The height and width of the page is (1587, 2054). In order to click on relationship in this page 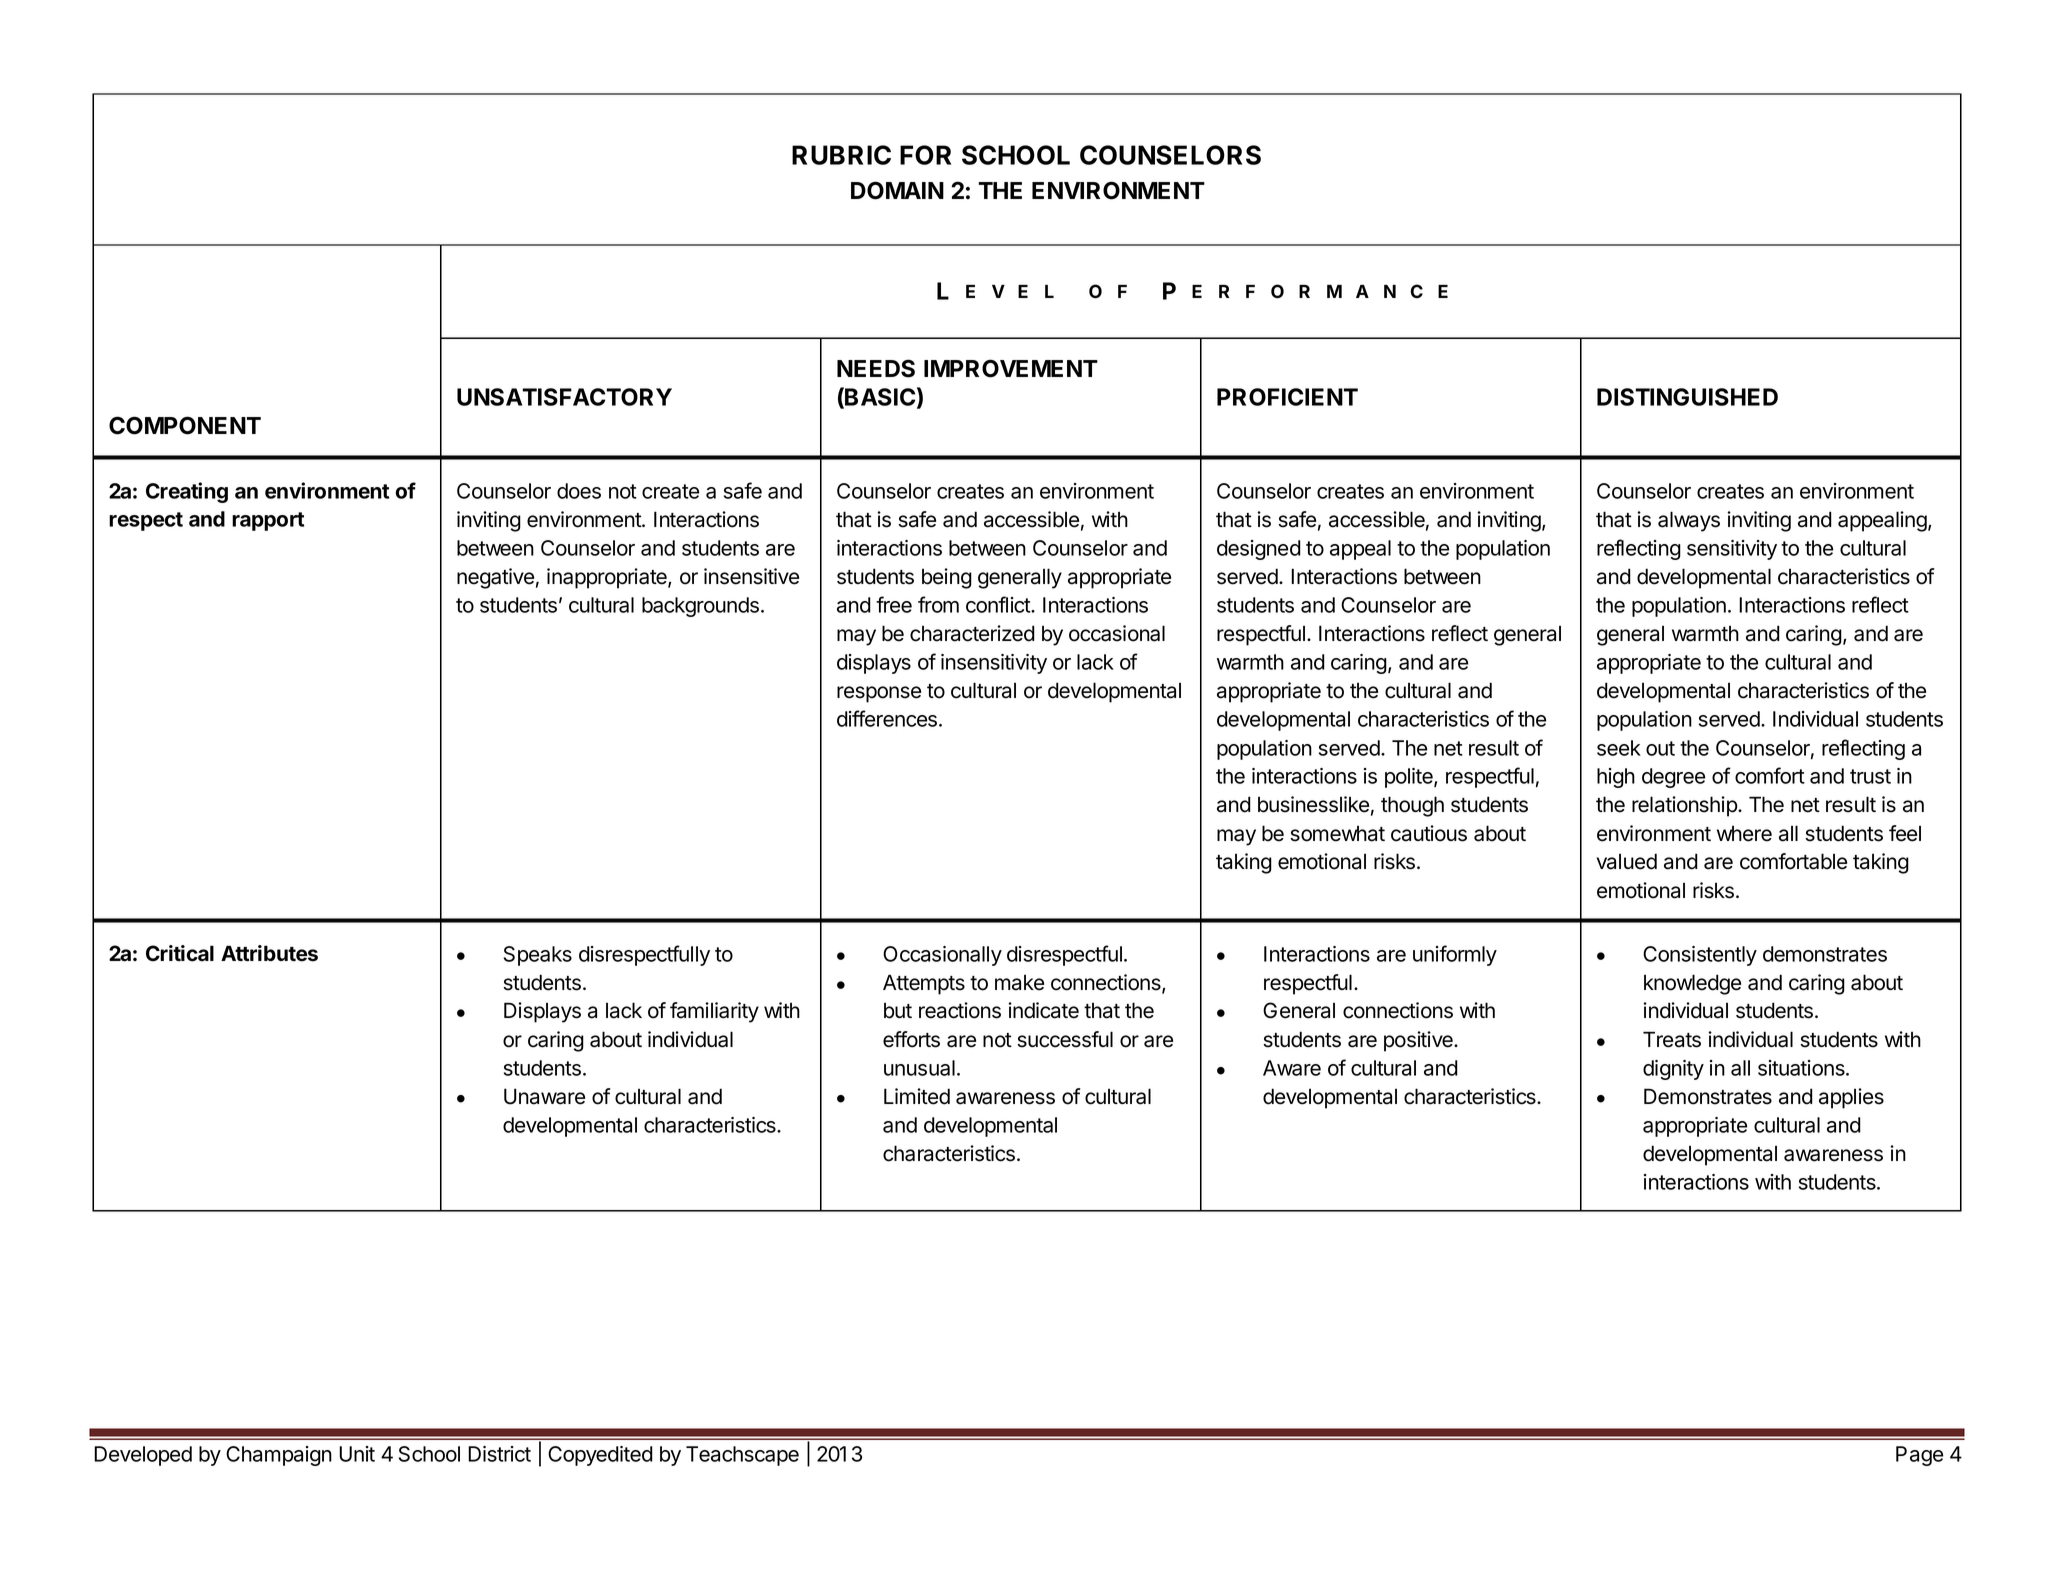, I will do `click(1685, 806)`.
